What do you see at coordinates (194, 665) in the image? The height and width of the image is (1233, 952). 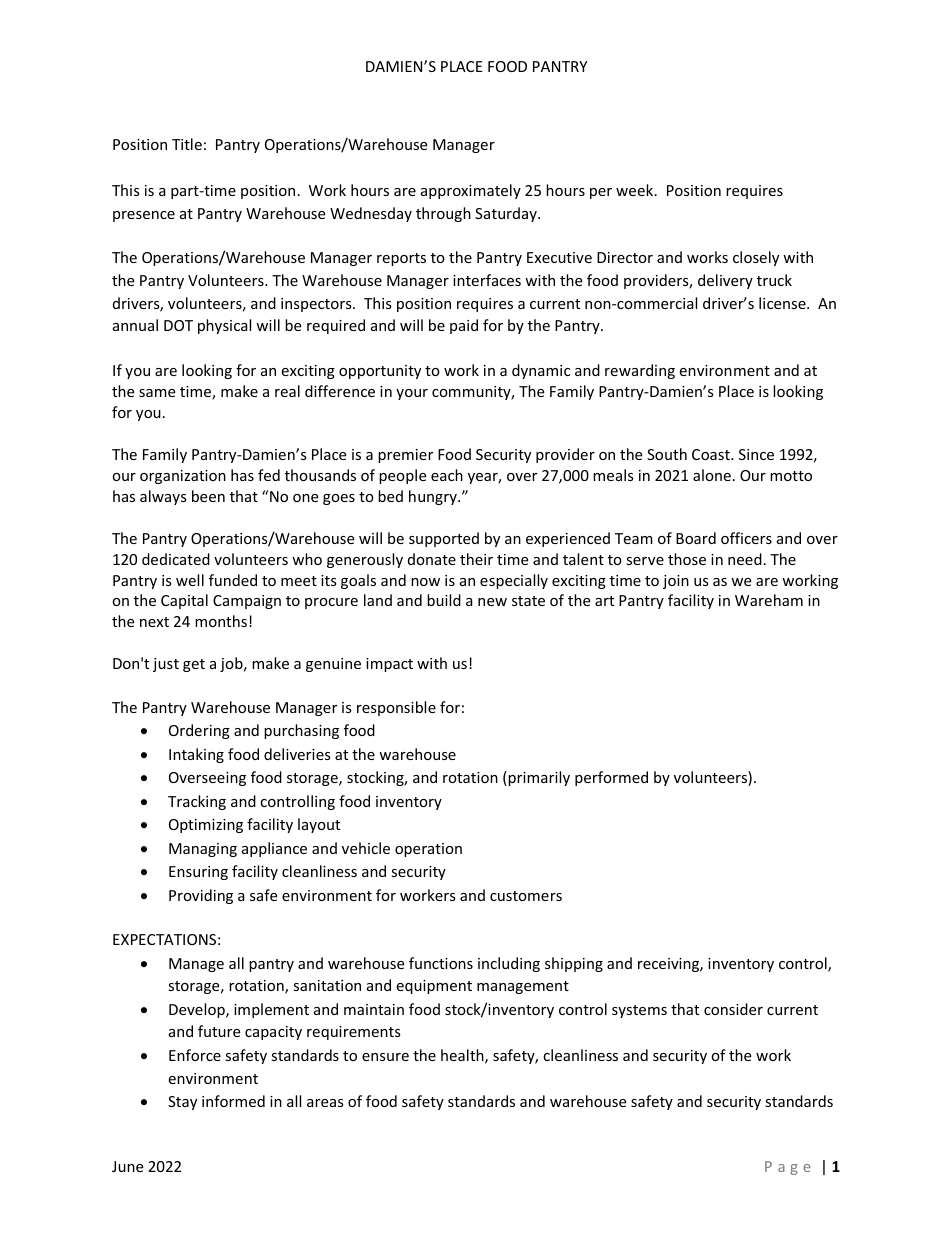 I see `get` at bounding box center [194, 665].
